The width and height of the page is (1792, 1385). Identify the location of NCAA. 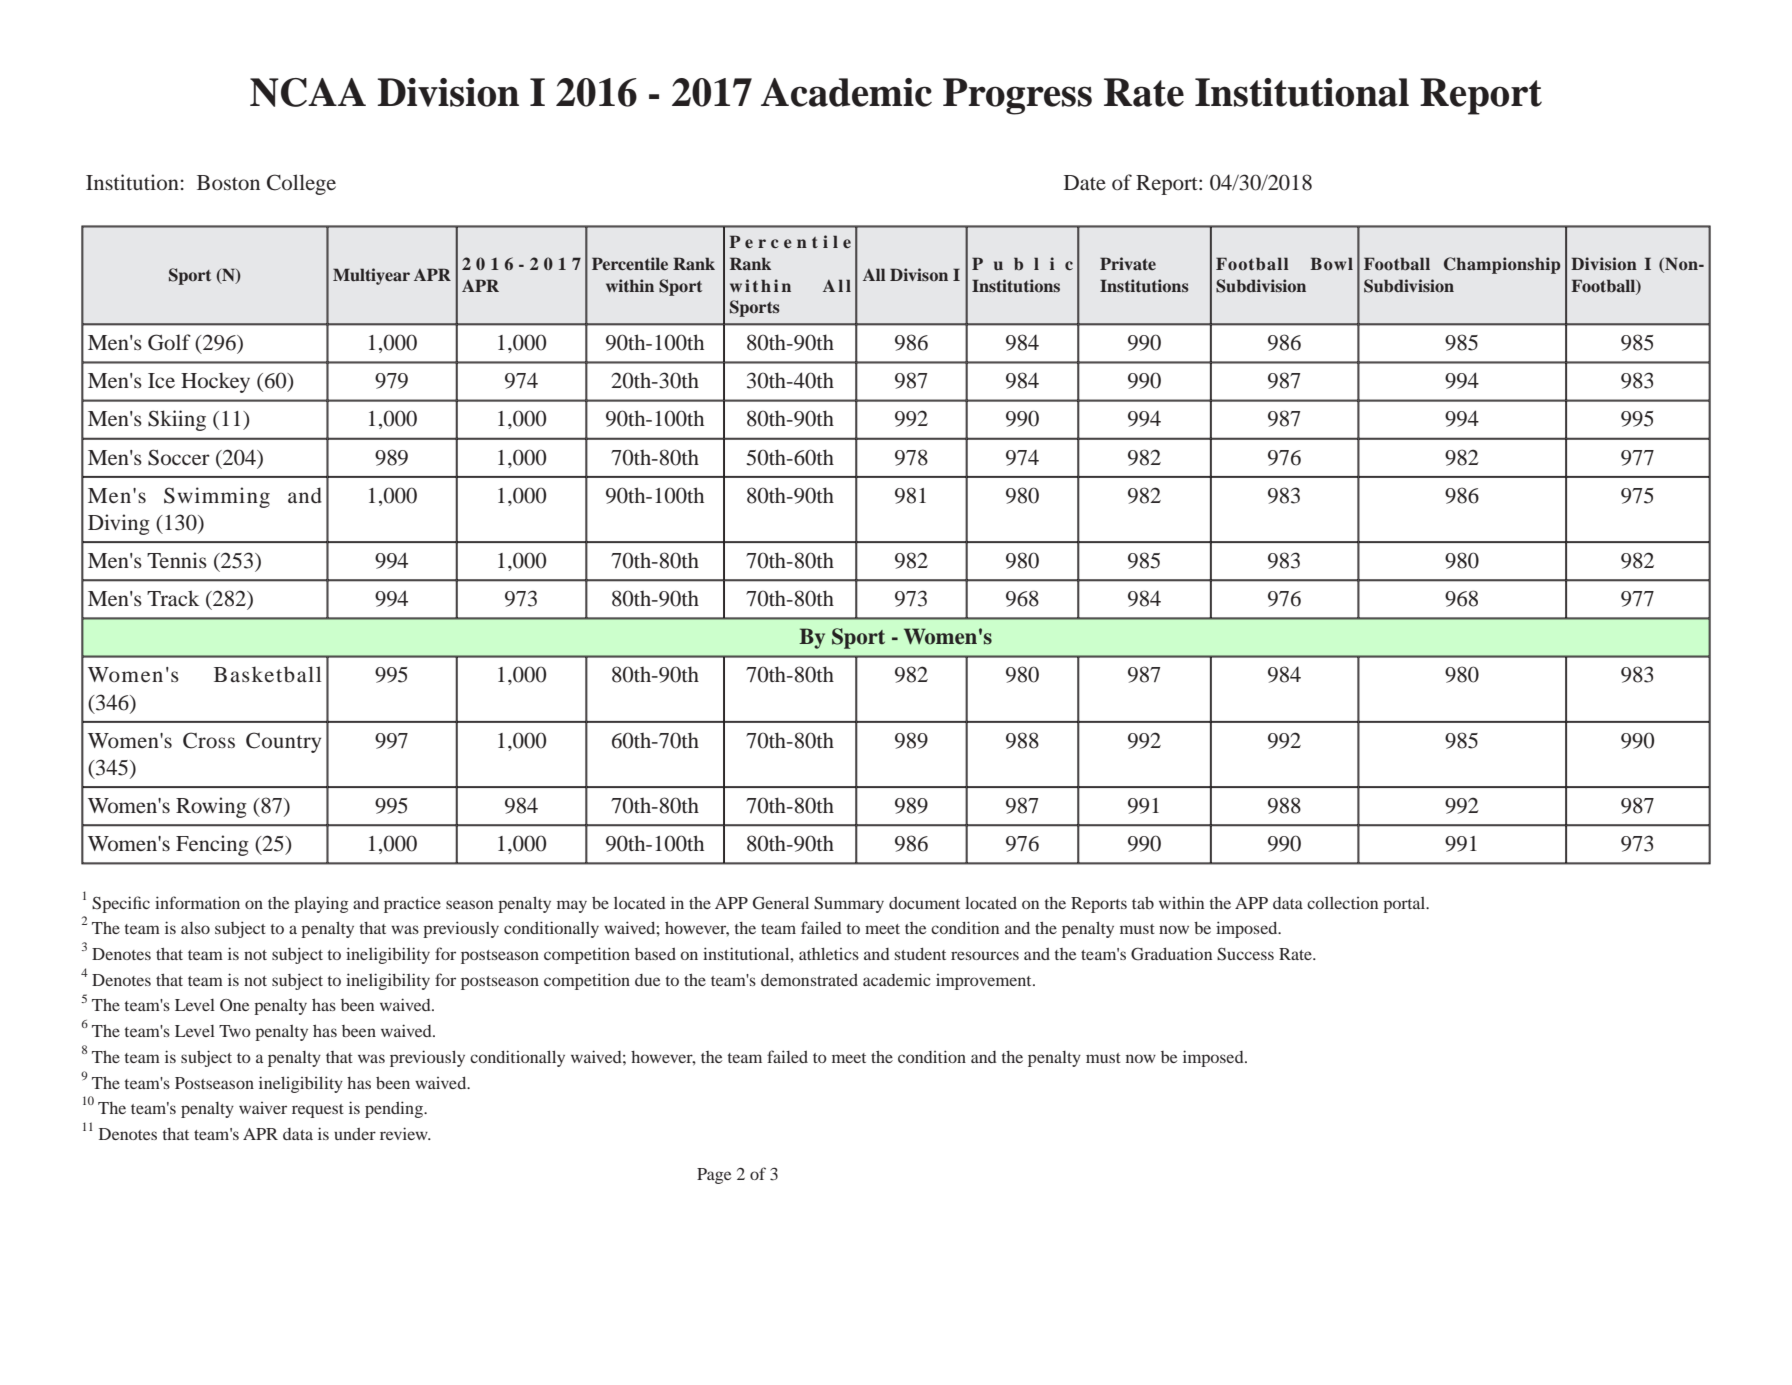
(308, 92).
